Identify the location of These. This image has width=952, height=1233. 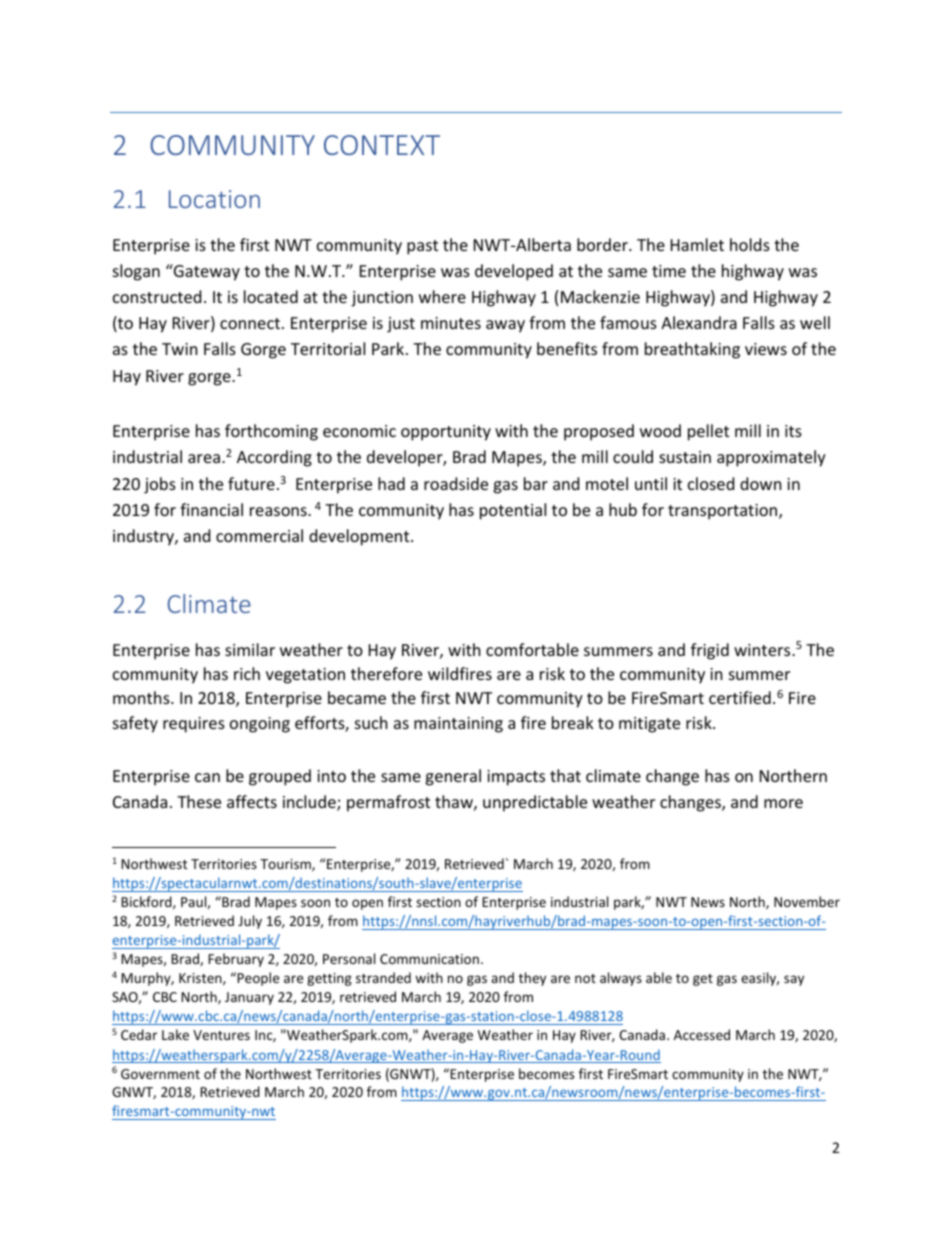
(199, 801).
